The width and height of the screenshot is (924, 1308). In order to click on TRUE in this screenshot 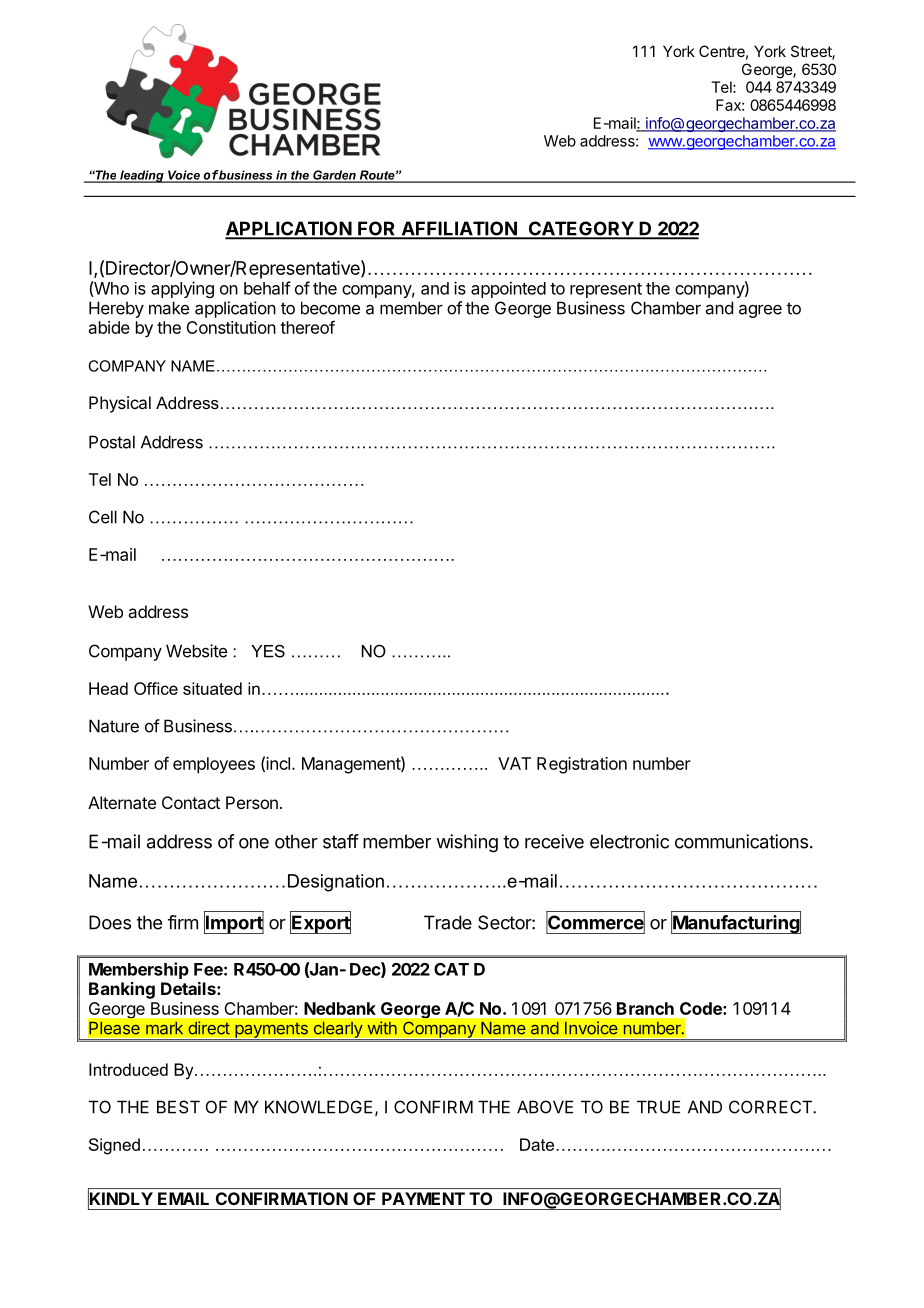, I will do `click(658, 1107)`.
